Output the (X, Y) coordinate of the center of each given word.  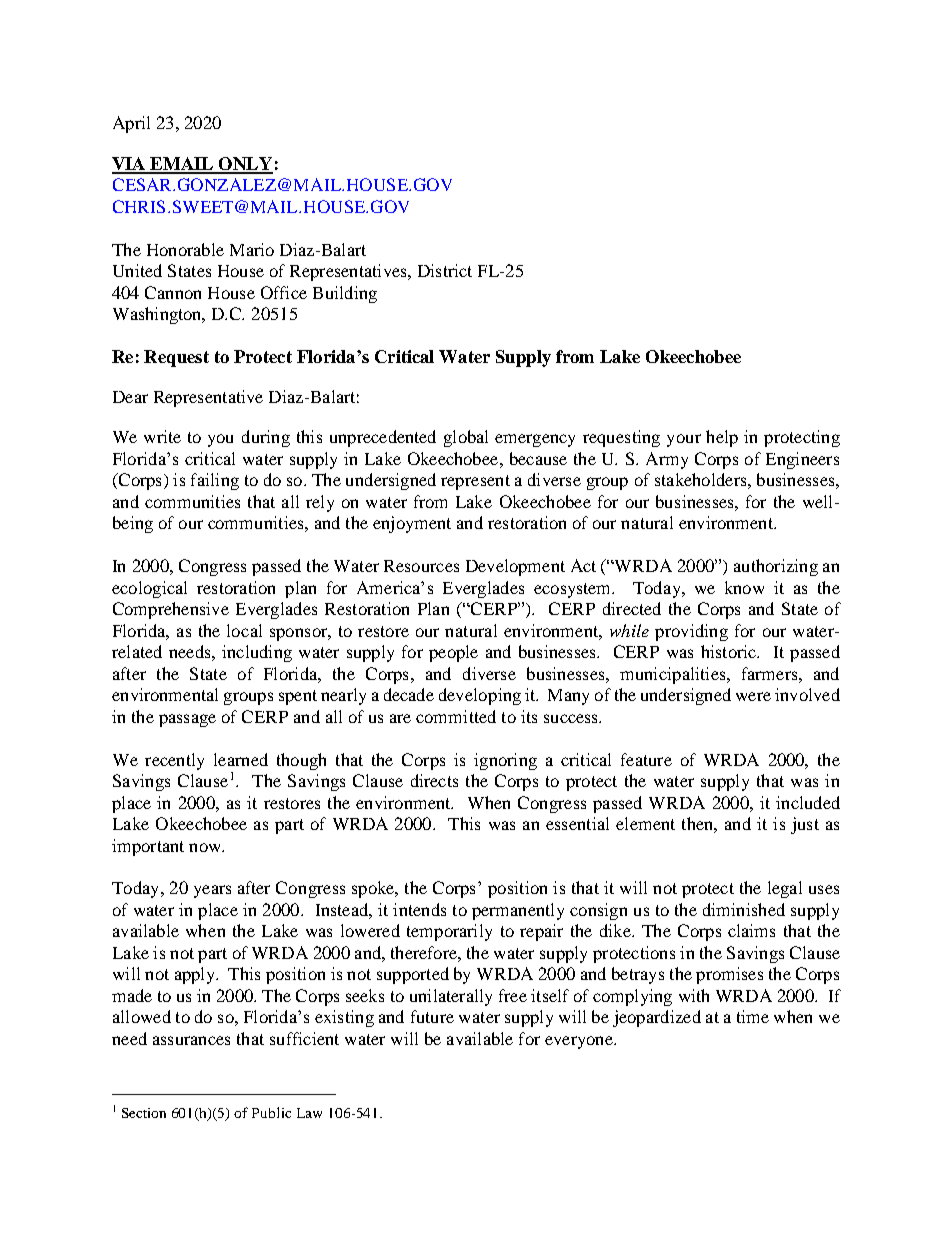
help (722, 438)
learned (241, 759)
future (432, 1016)
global (466, 438)
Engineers (802, 460)
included (808, 802)
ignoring (505, 761)
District (445, 270)
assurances (191, 1040)
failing (215, 481)
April (131, 124)
